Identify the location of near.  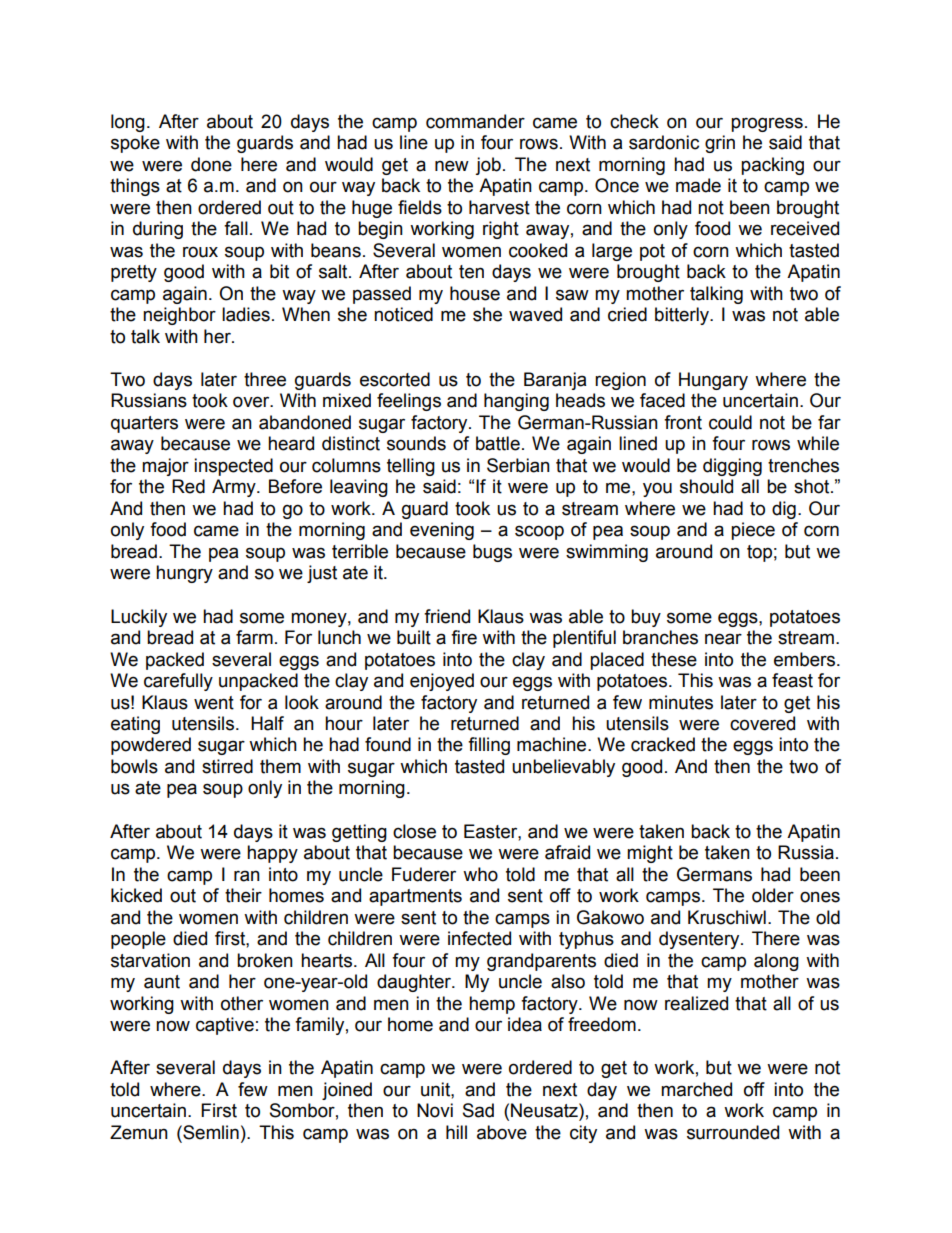
(723, 639).
